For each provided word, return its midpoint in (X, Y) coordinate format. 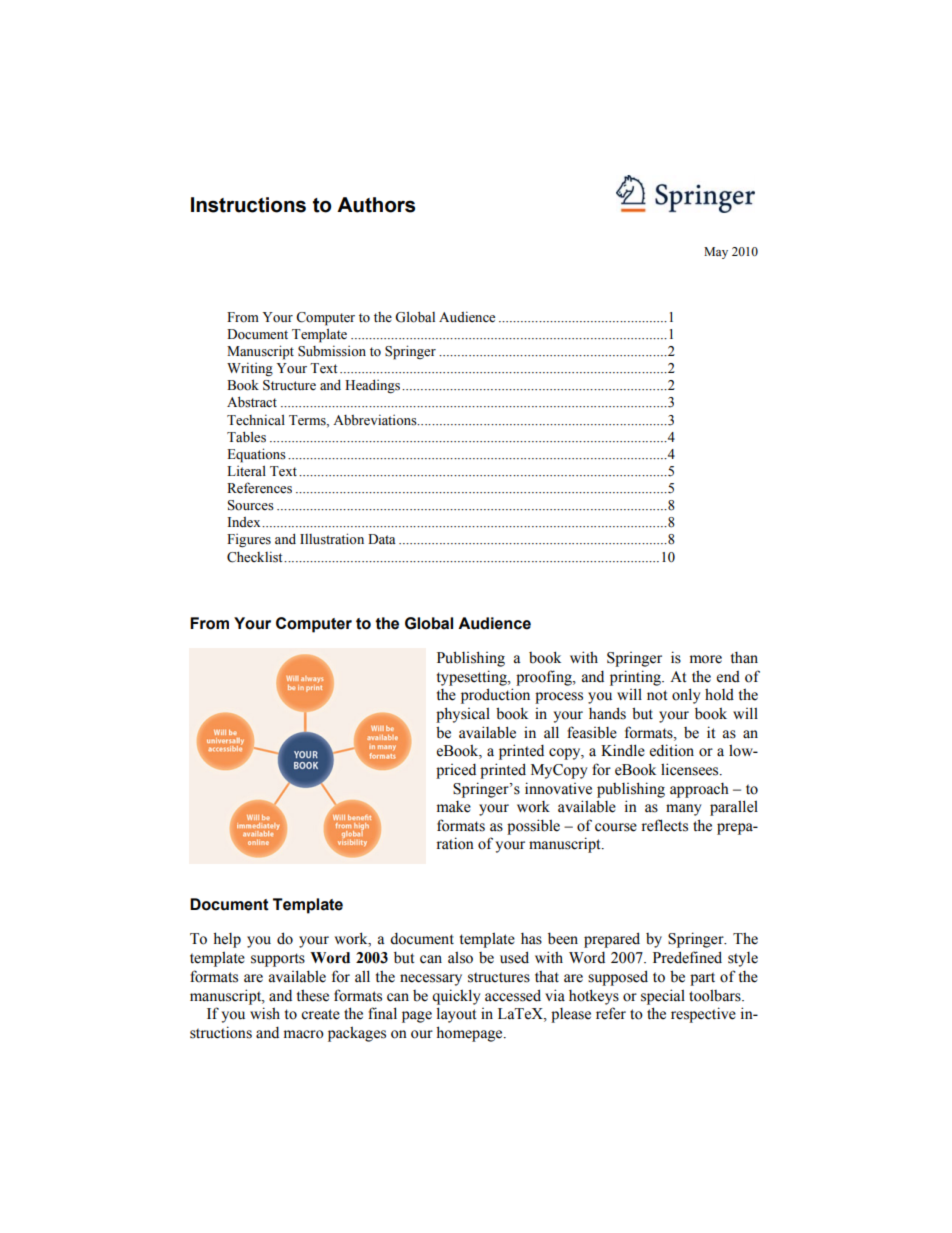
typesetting (473, 678)
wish (265, 1013)
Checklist (256, 557)
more (706, 659)
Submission (332, 351)
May (716, 253)
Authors (376, 205)
